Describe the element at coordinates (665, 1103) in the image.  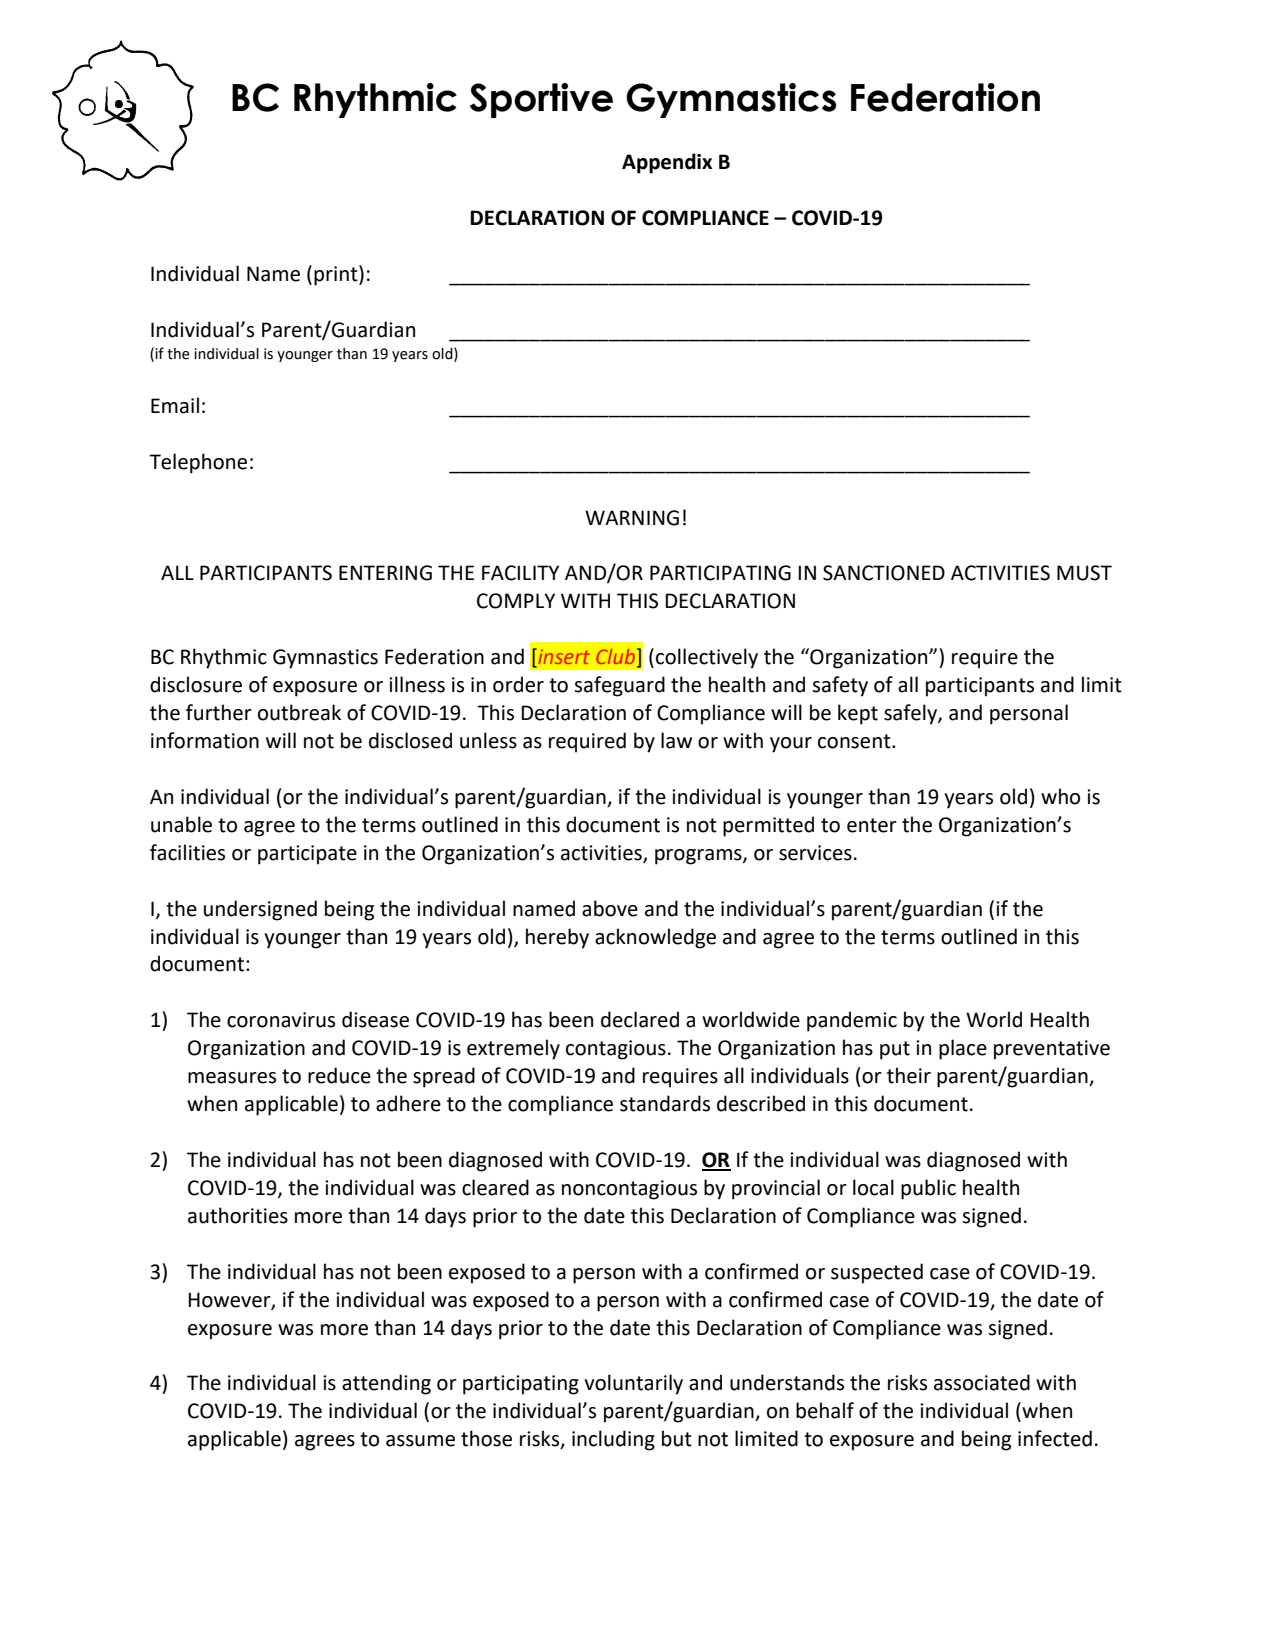
I see `standards` at that location.
